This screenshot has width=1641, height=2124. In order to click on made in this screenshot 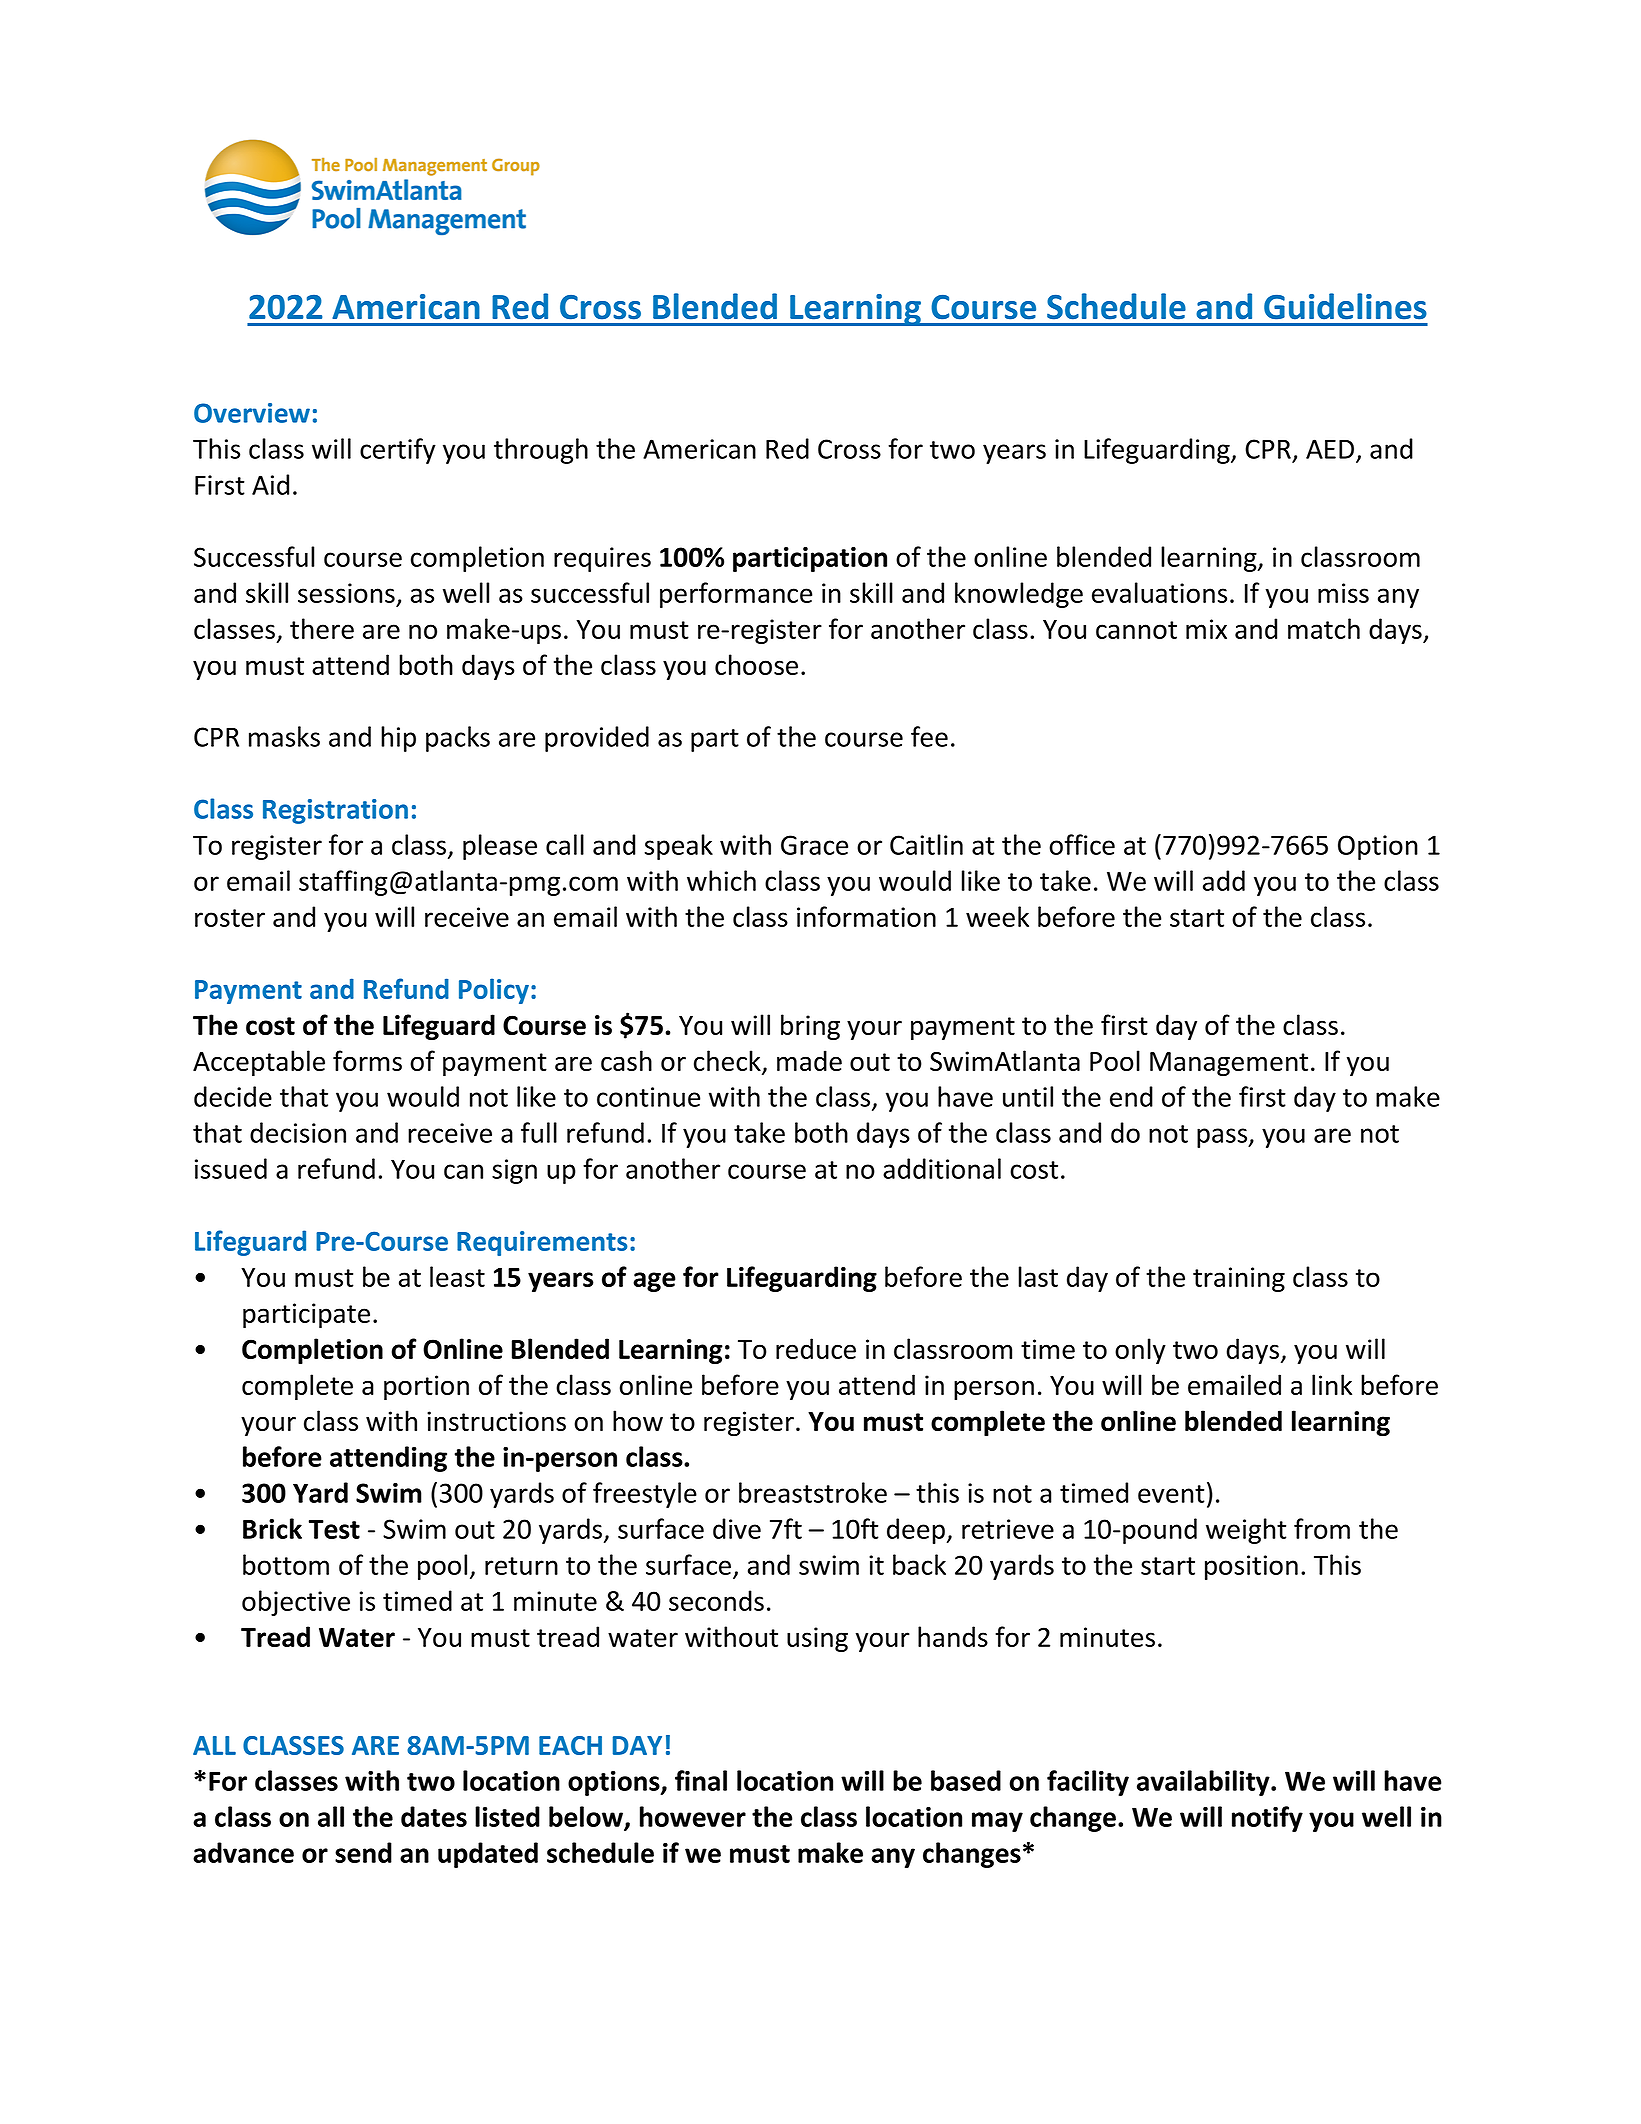, I will do `click(809, 1060)`.
